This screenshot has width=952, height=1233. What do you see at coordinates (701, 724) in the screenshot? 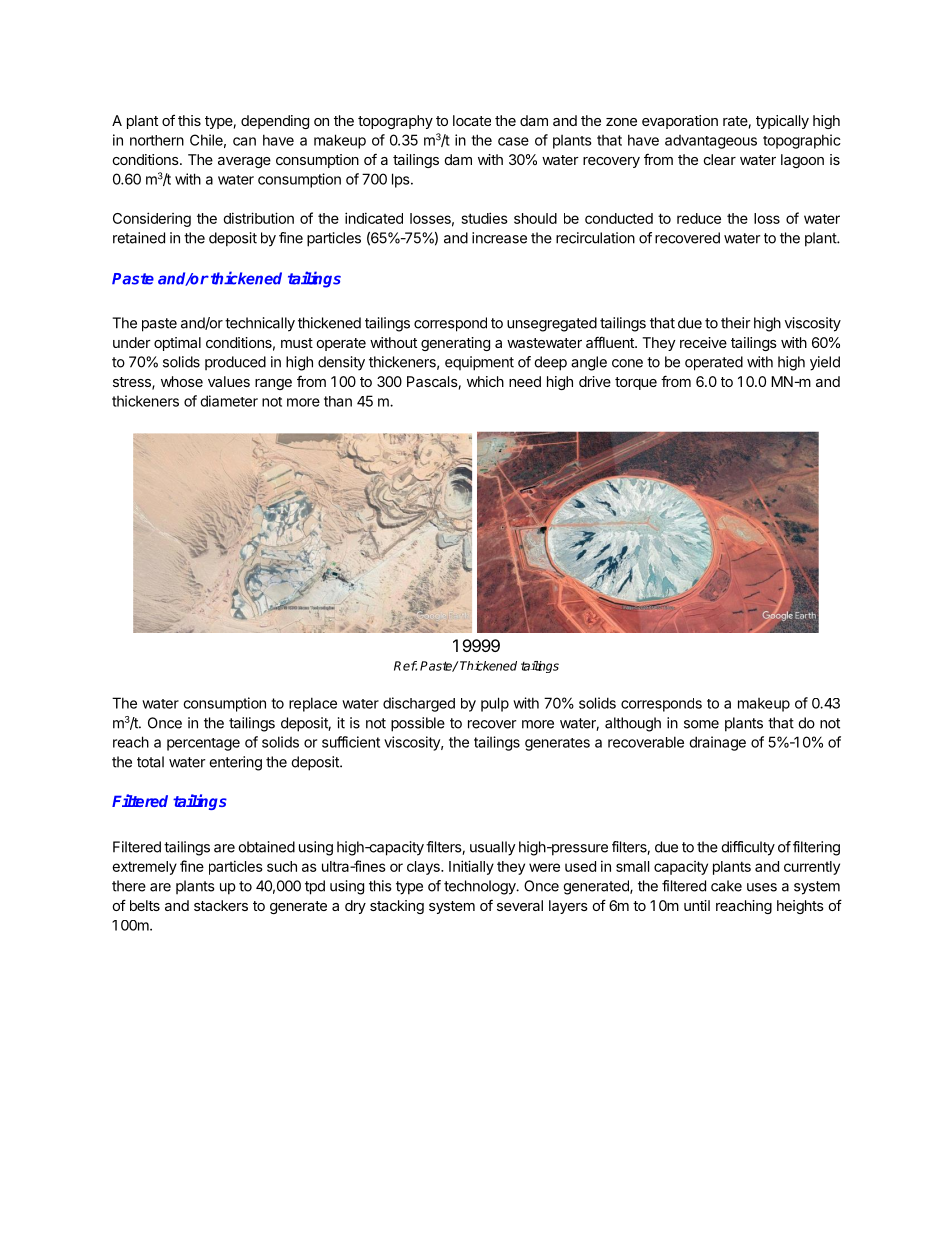
I see `some` at bounding box center [701, 724].
